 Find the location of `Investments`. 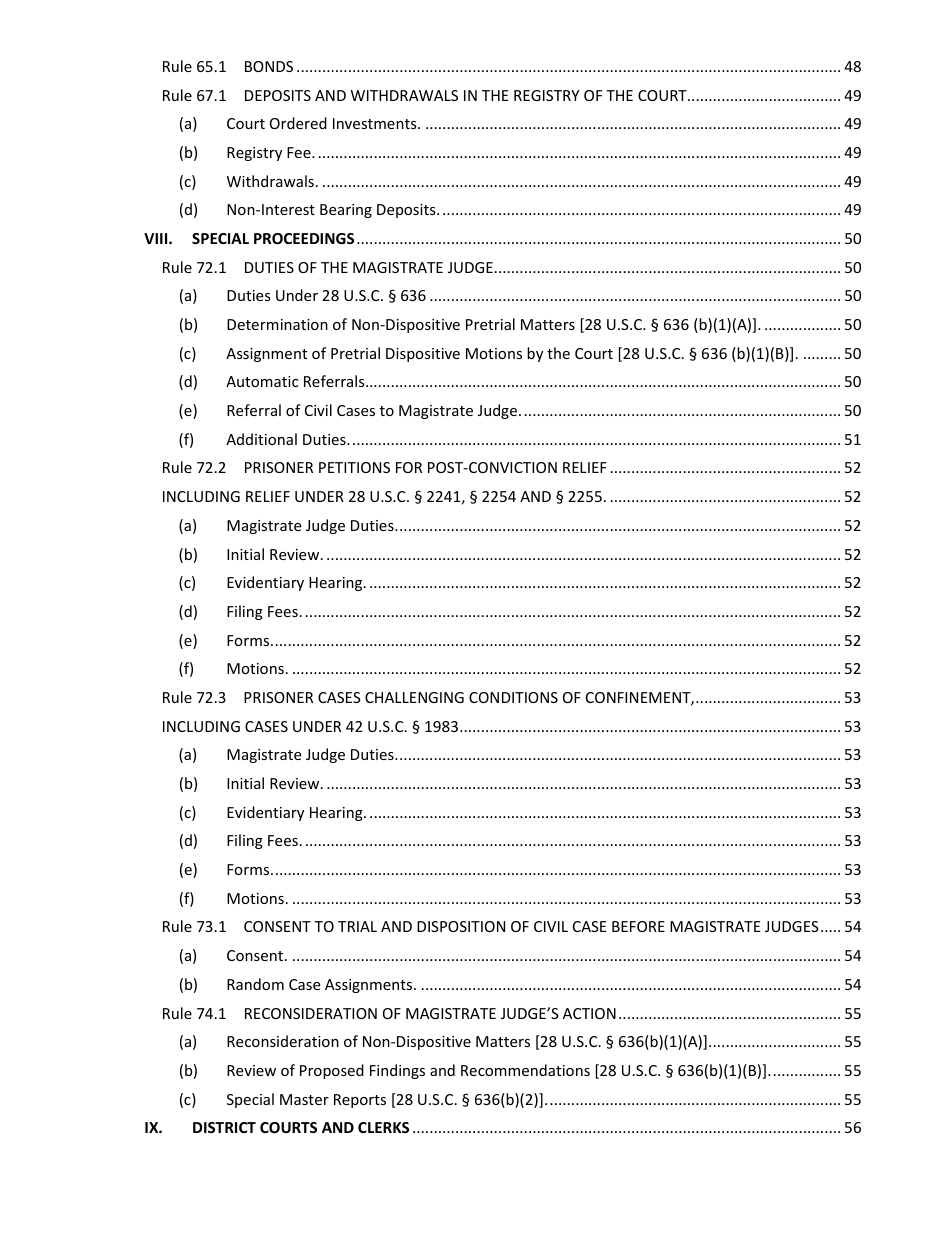

Investments is located at coordinates (376, 123).
